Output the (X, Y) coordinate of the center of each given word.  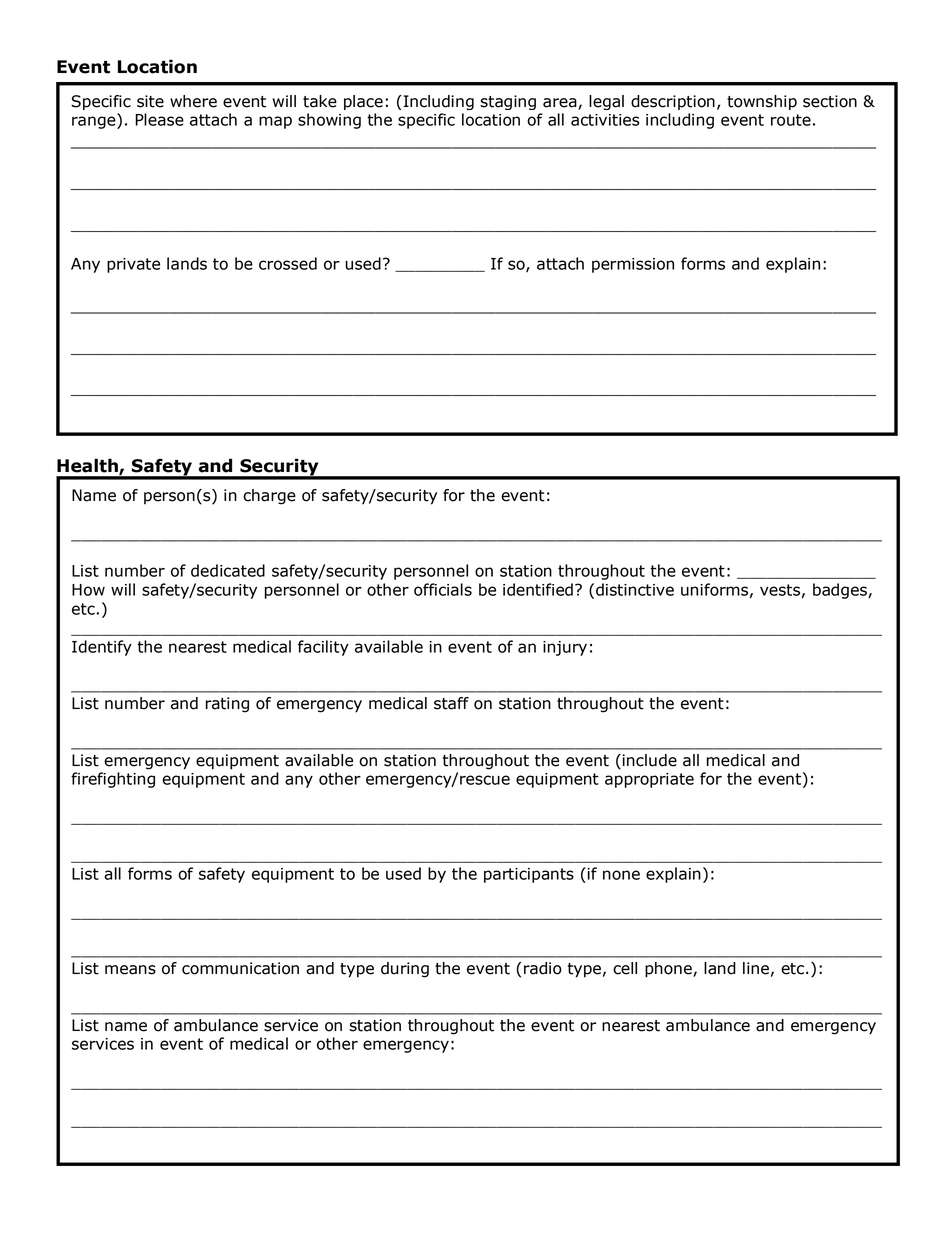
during (405, 970)
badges (841, 591)
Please (159, 119)
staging (508, 102)
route (791, 120)
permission (633, 265)
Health (88, 466)
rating (227, 705)
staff (451, 703)
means (130, 970)
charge (269, 497)
